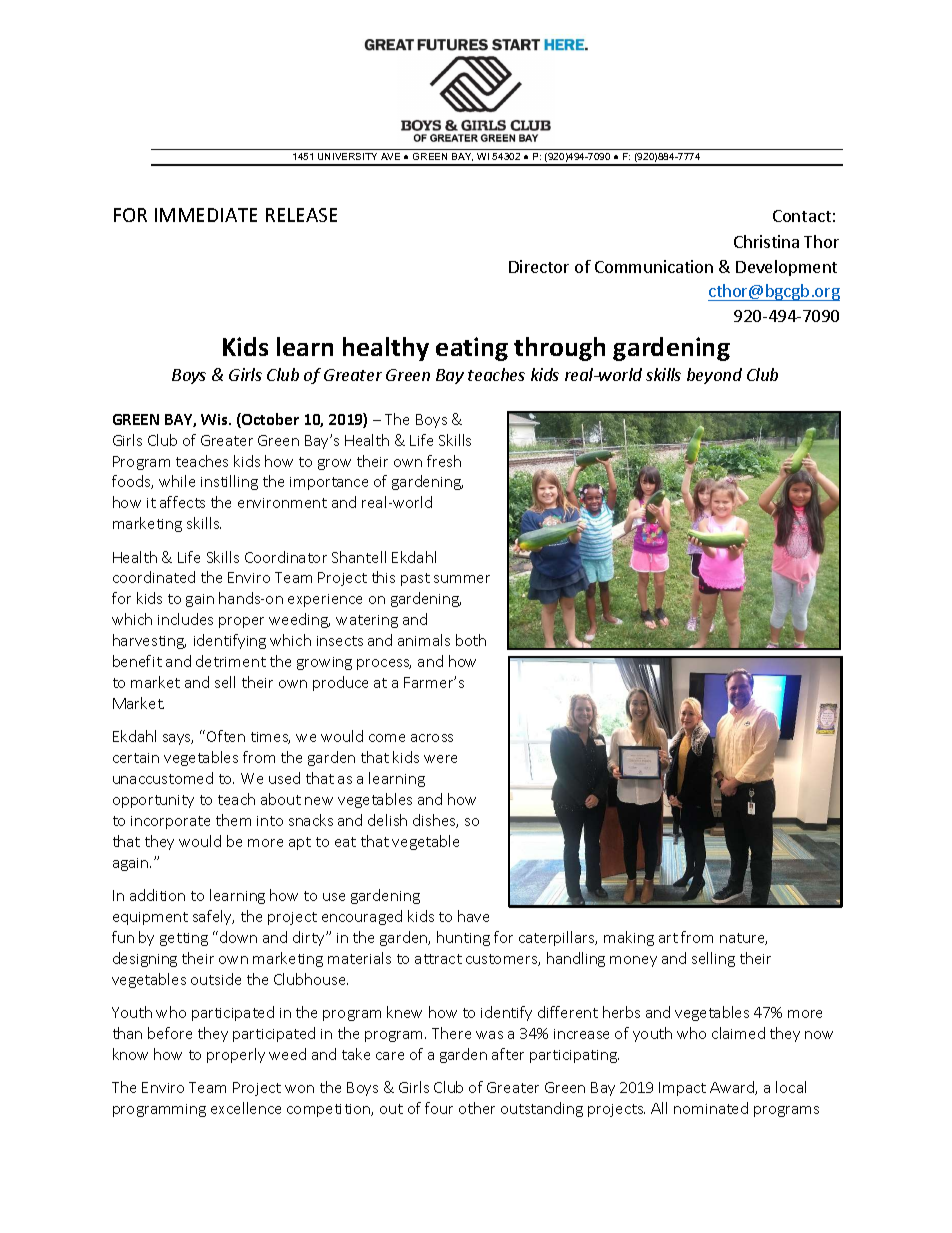 The image size is (952, 1233). Describe the element at coordinates (206, 215) in the screenshot. I see `IMMEDIATE` at that location.
